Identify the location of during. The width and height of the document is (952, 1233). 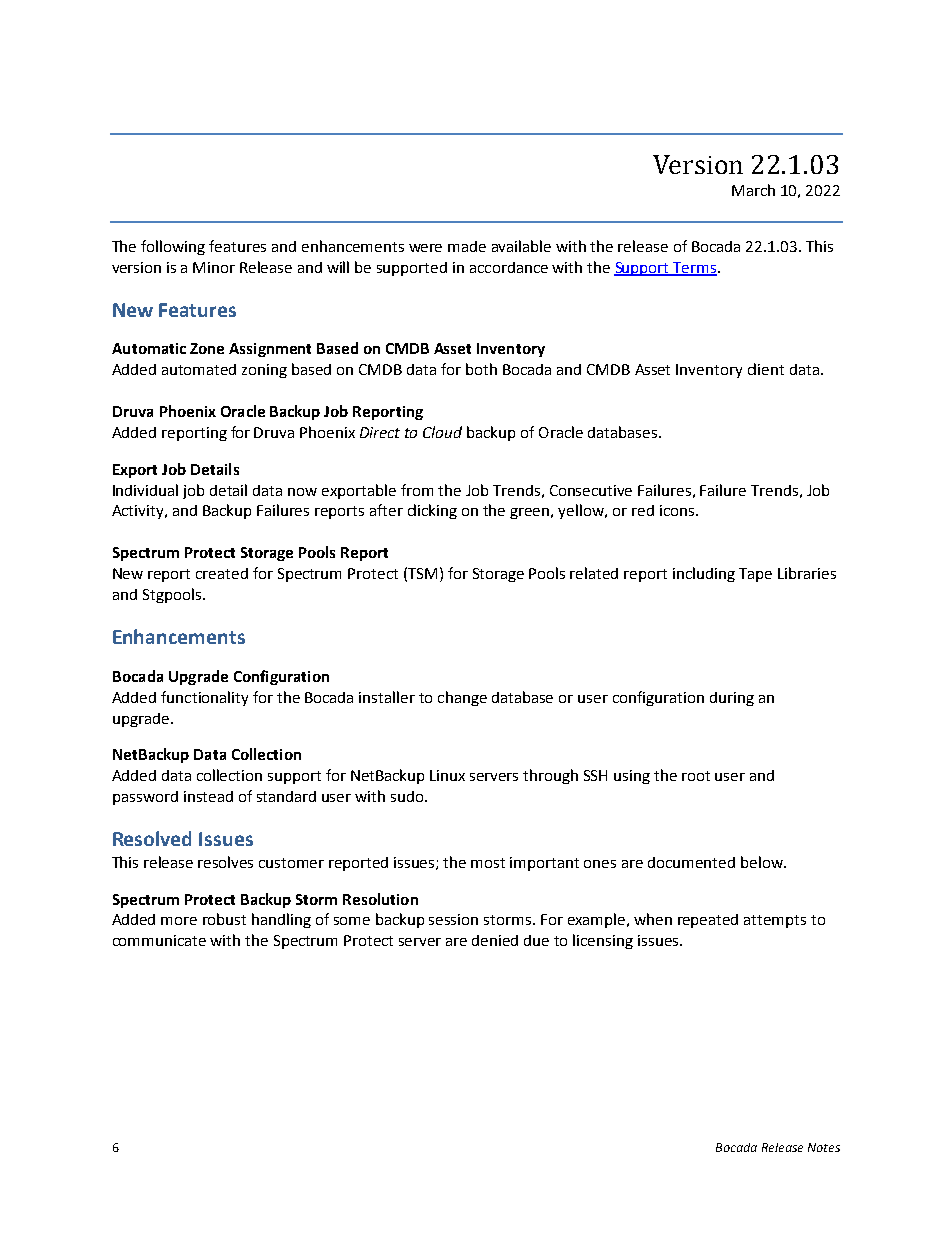
(732, 699).
